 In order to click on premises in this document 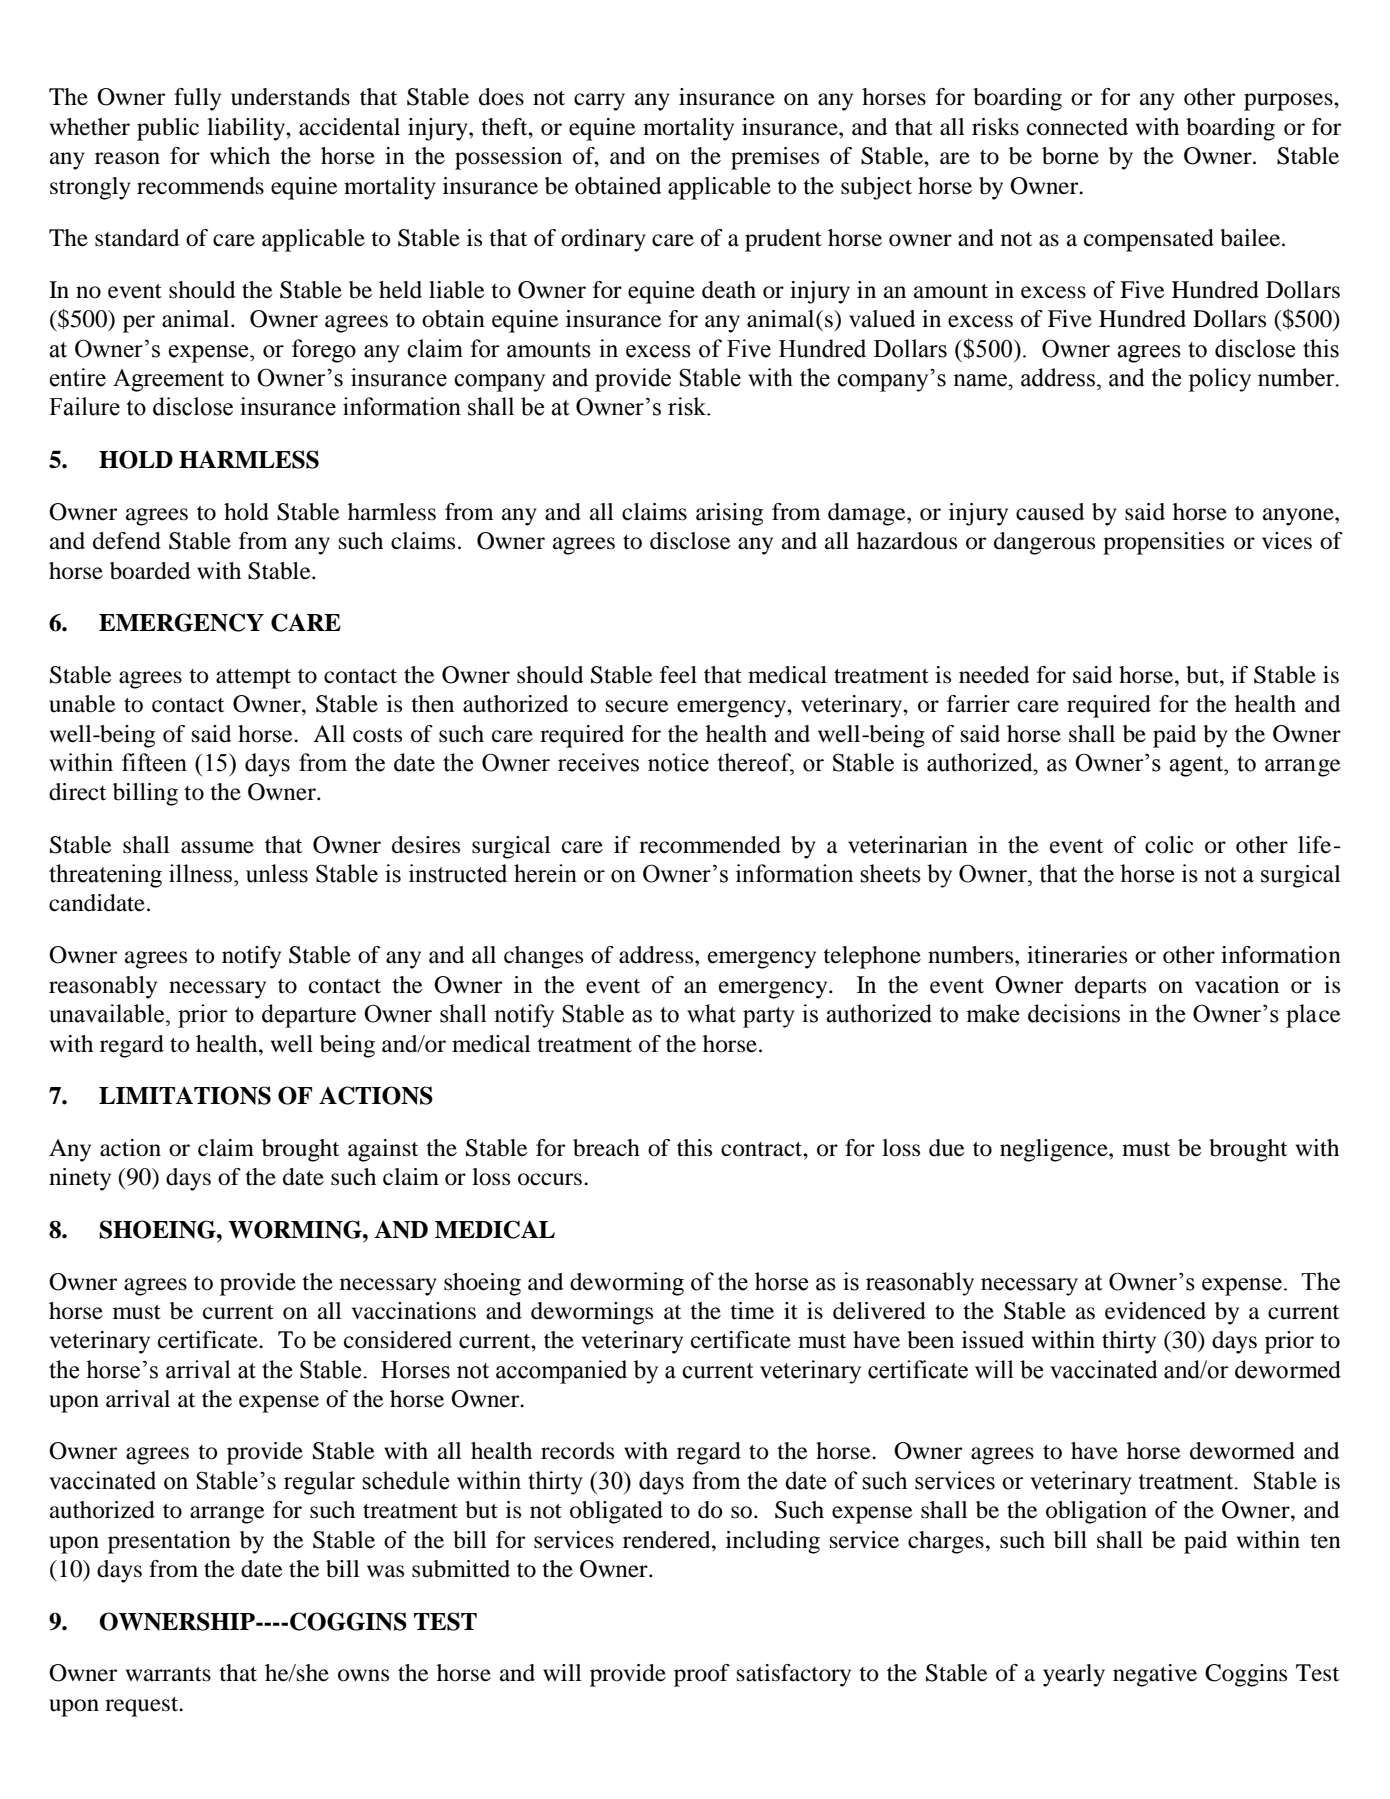, I will do `click(775, 158)`.
